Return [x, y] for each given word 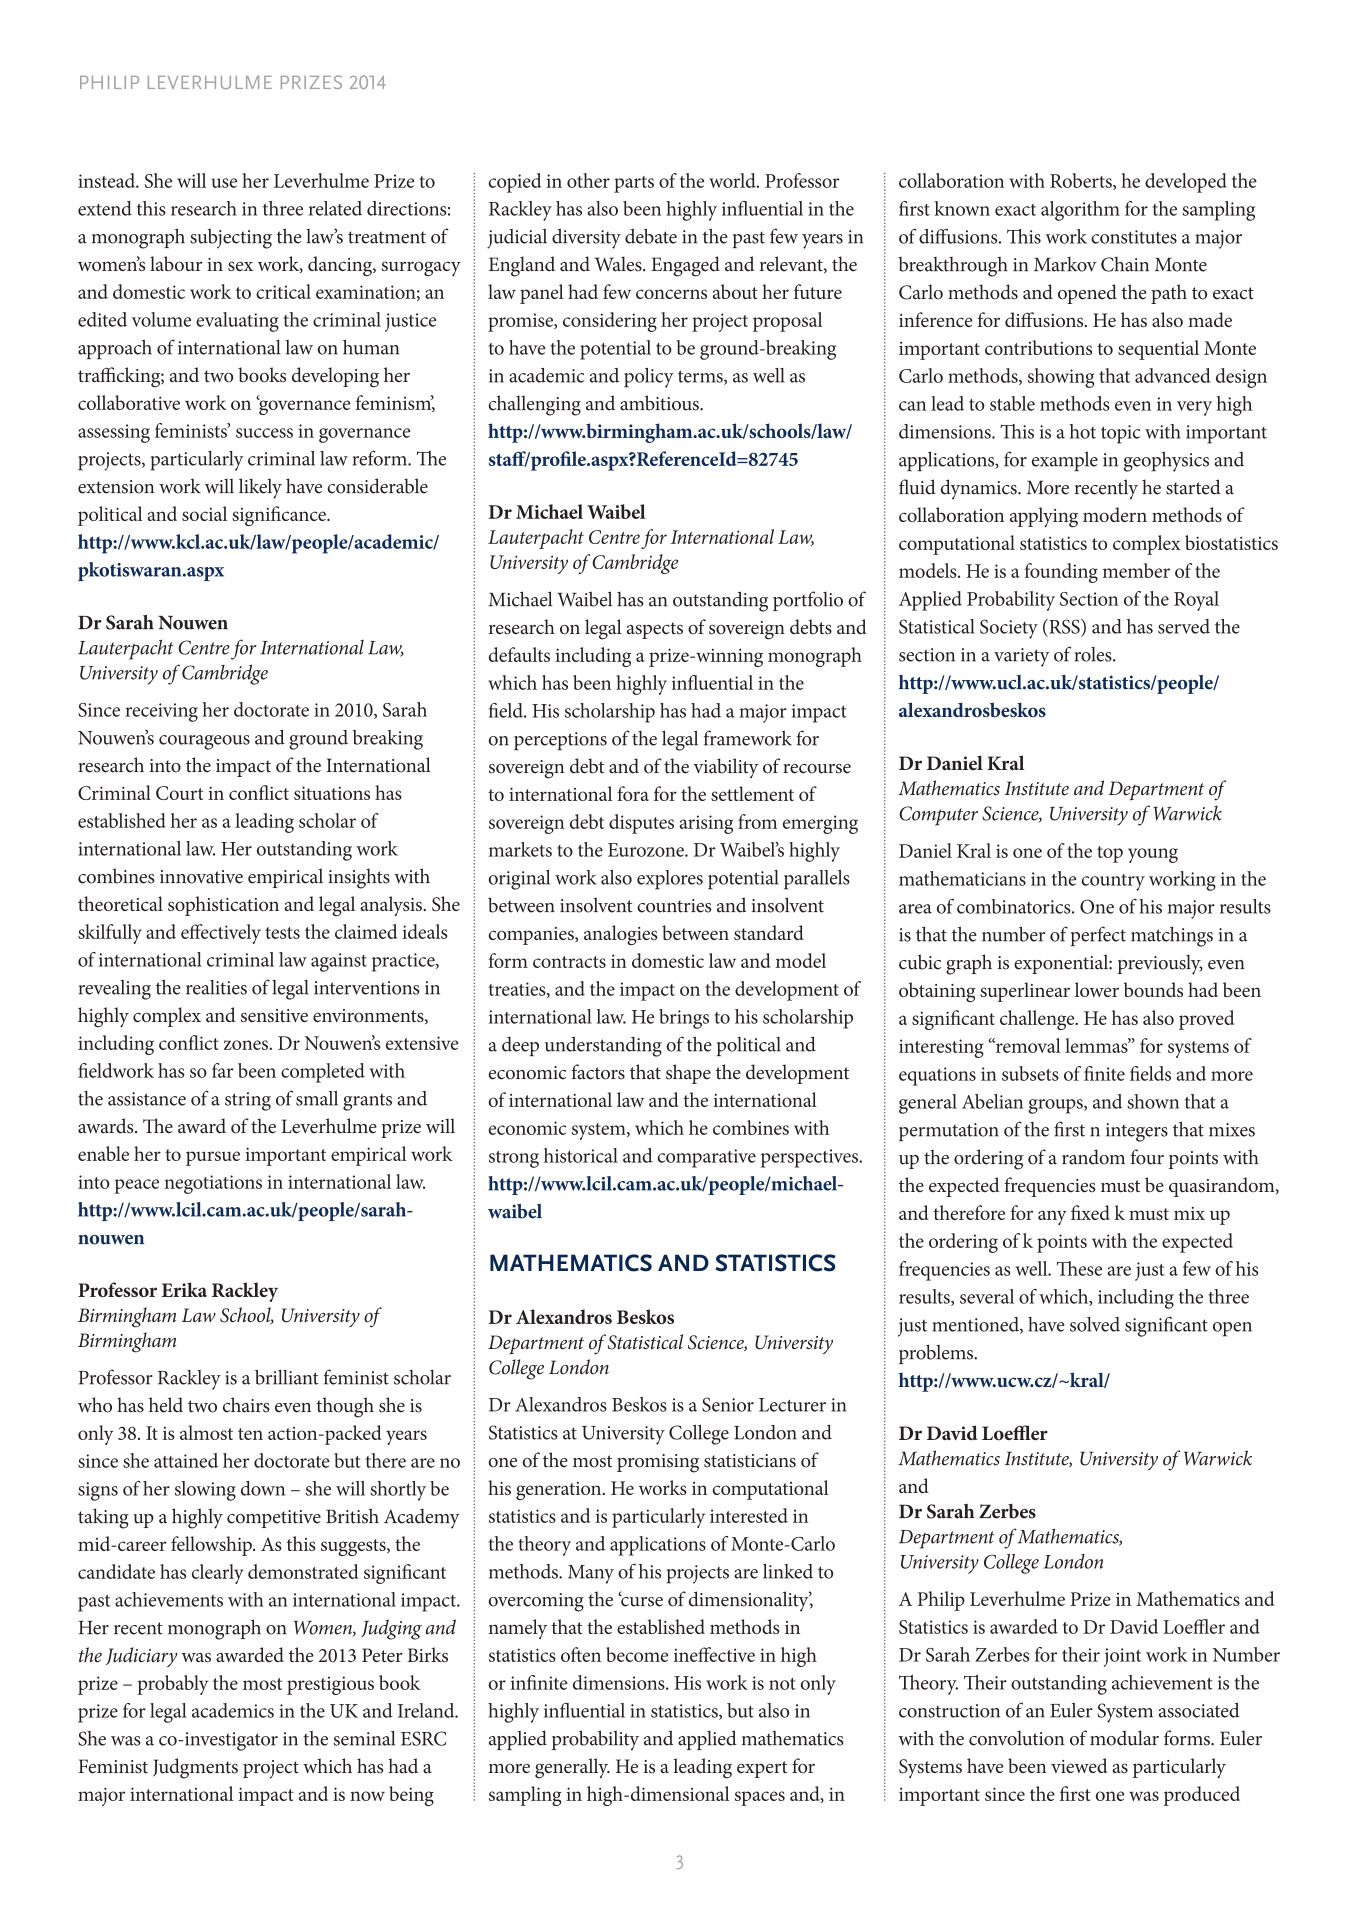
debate [651, 236]
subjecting [231, 238]
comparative [706, 1158]
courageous [204, 742]
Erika [184, 1289]
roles [1094, 654]
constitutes [1134, 237]
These [1079, 1268]
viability [726, 768]
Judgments [195, 1768]
